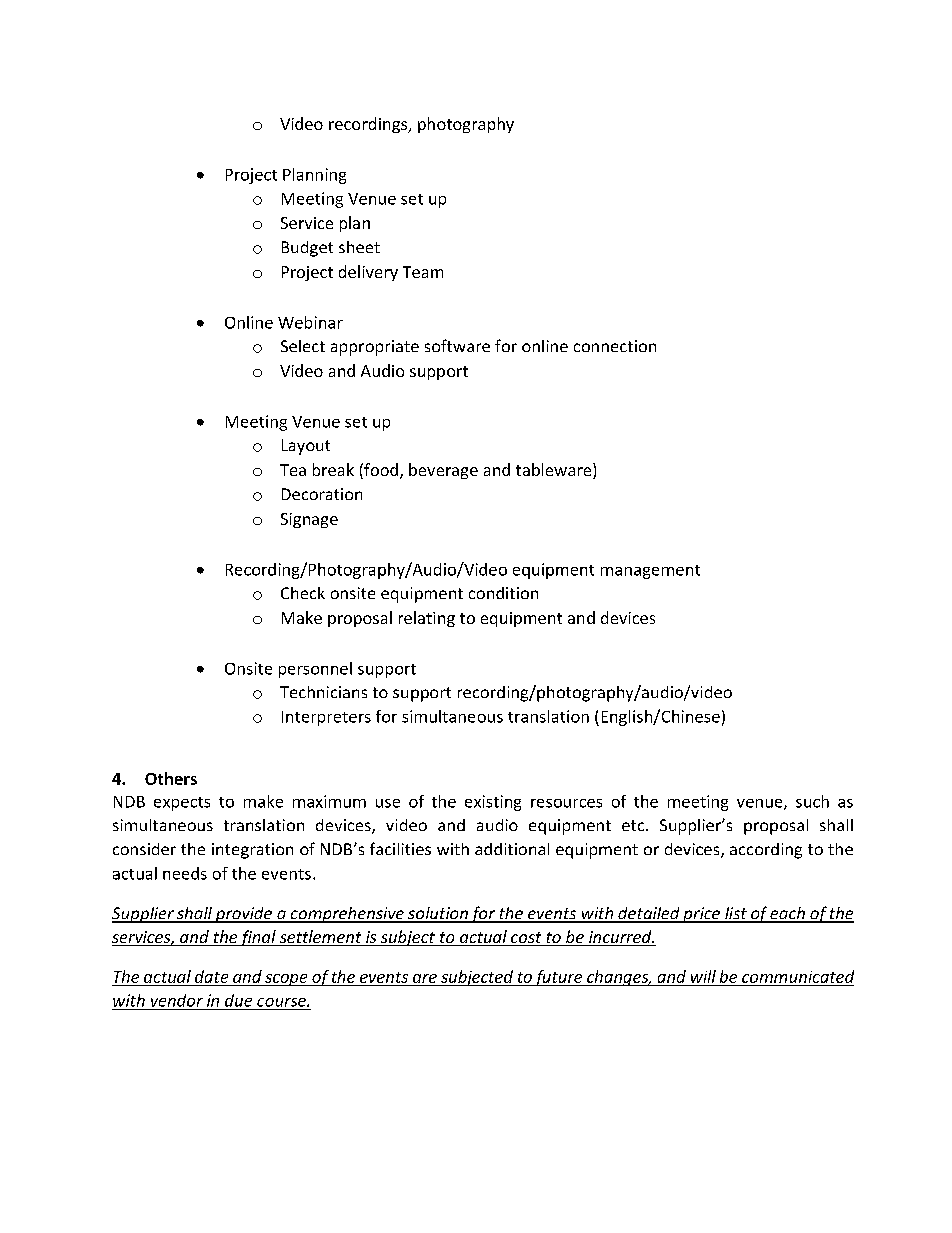 The image size is (952, 1233). What do you see at coordinates (171, 778) in the screenshot?
I see `Others` at bounding box center [171, 778].
